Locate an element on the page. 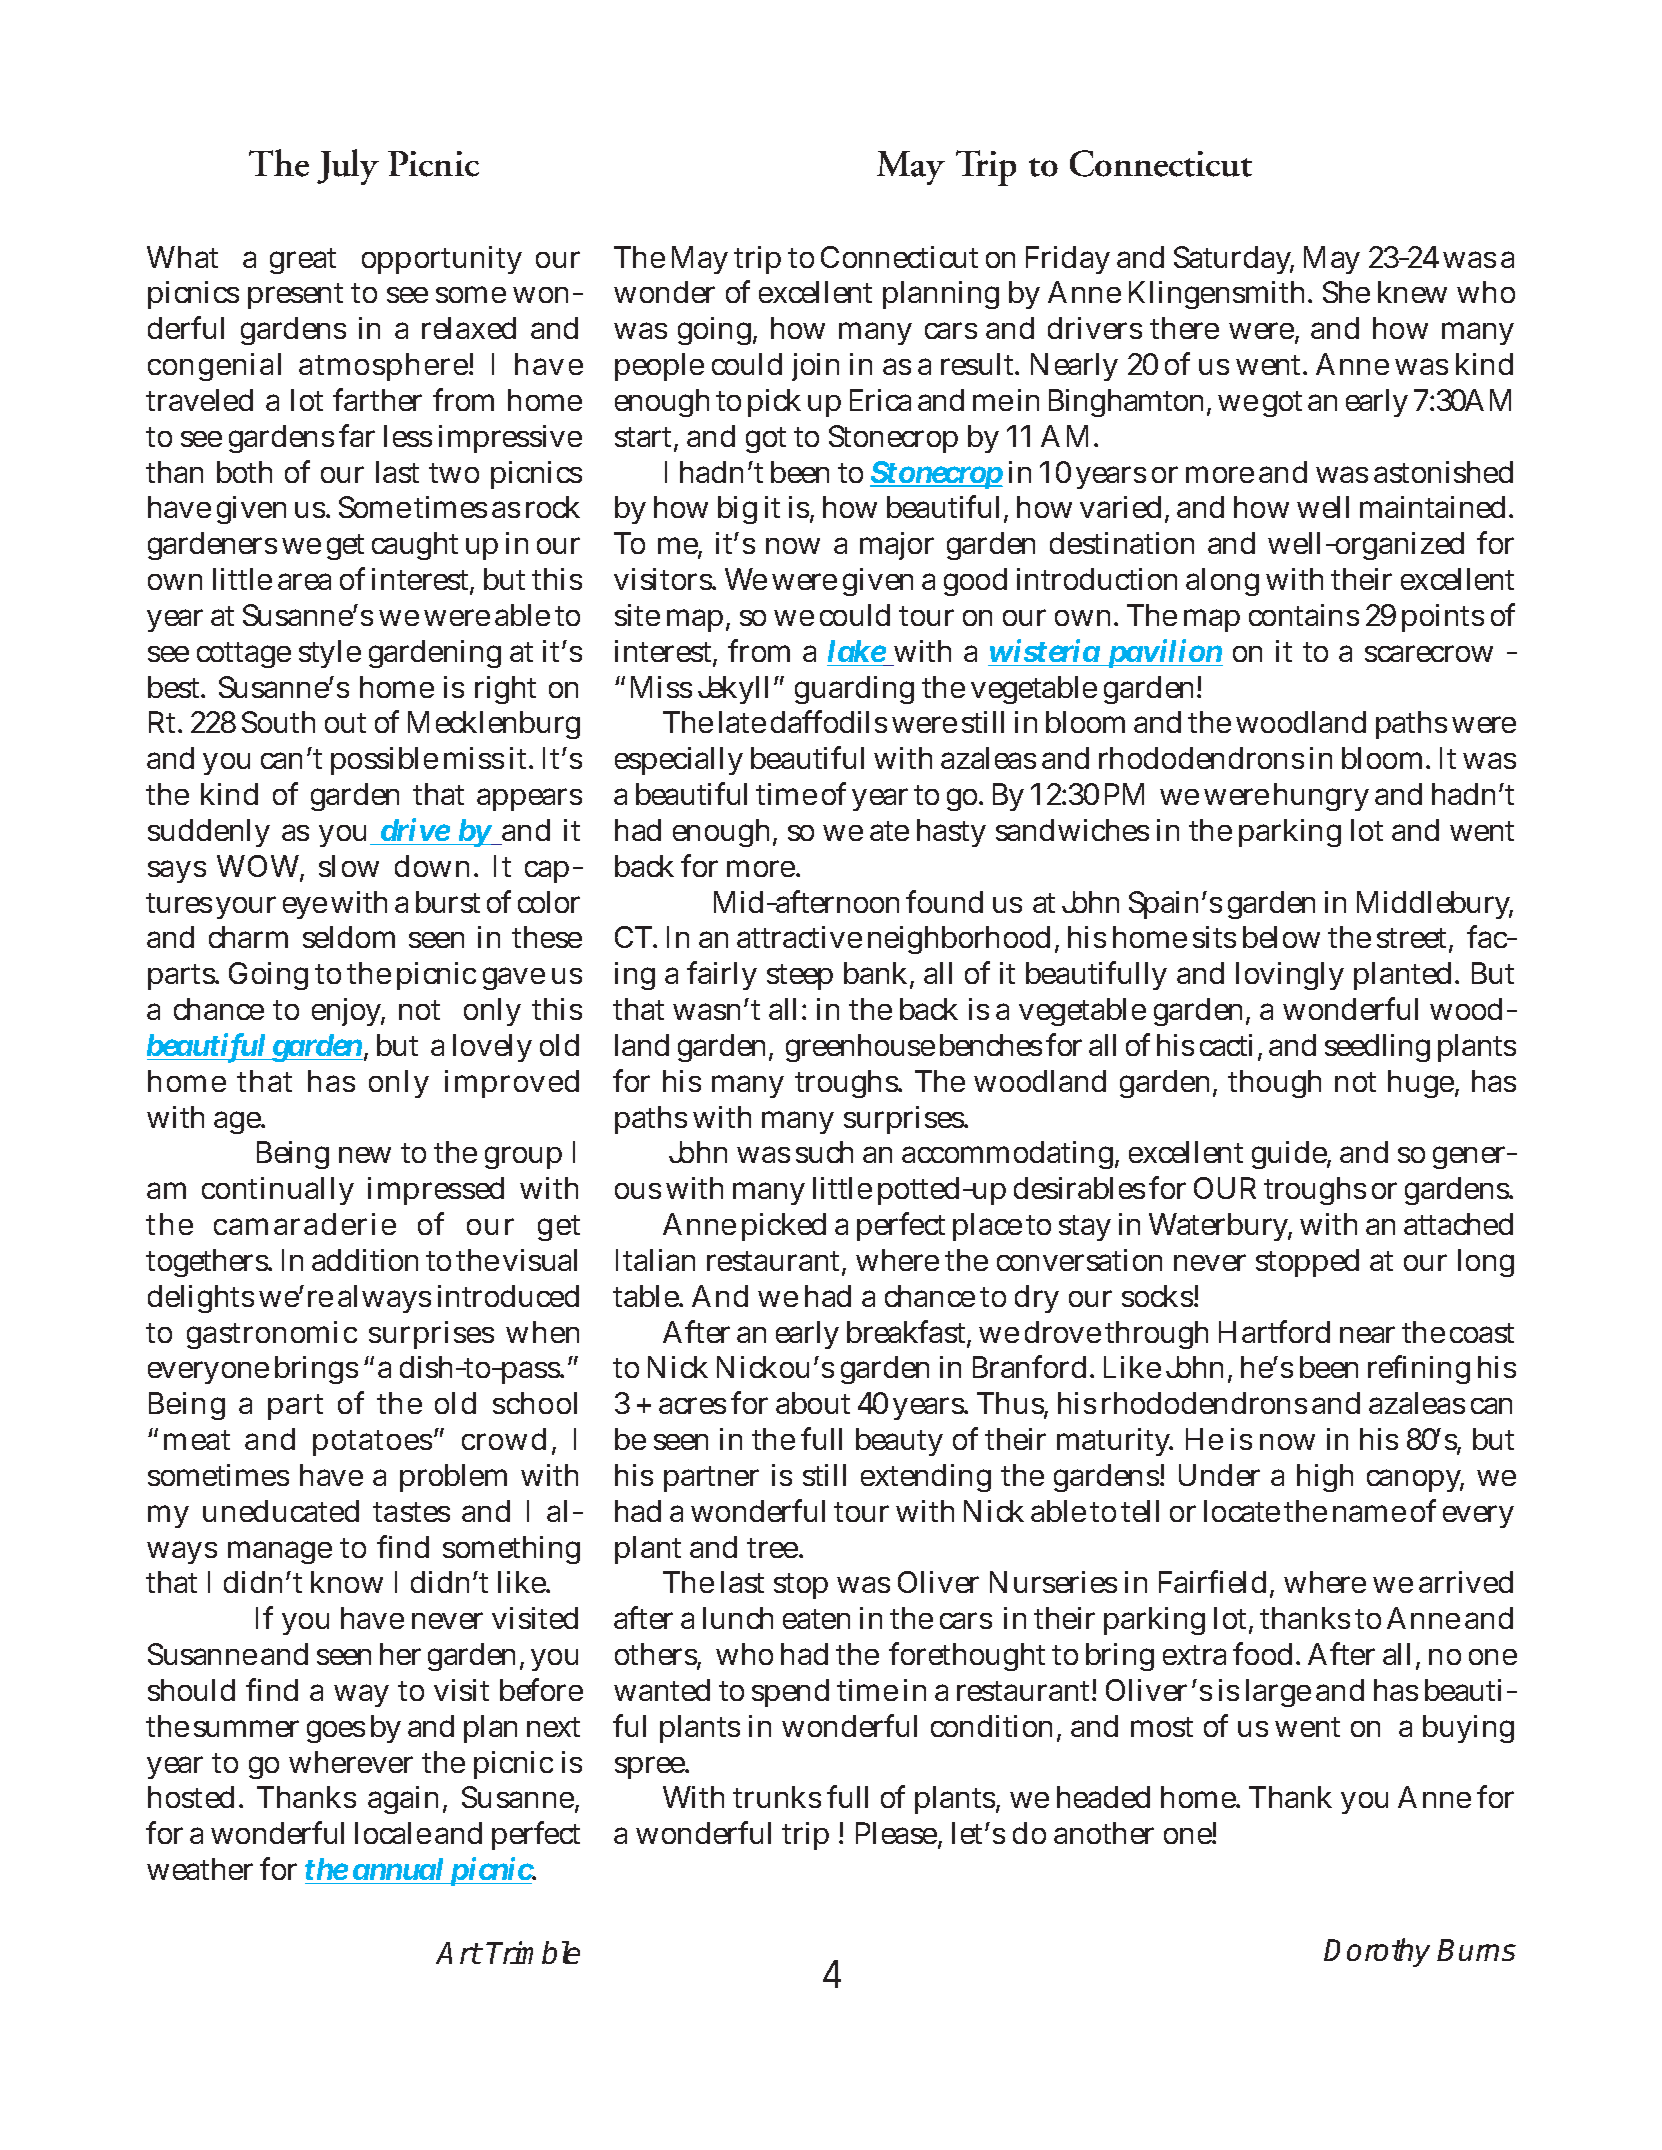  annual is located at coordinates (398, 1869).
